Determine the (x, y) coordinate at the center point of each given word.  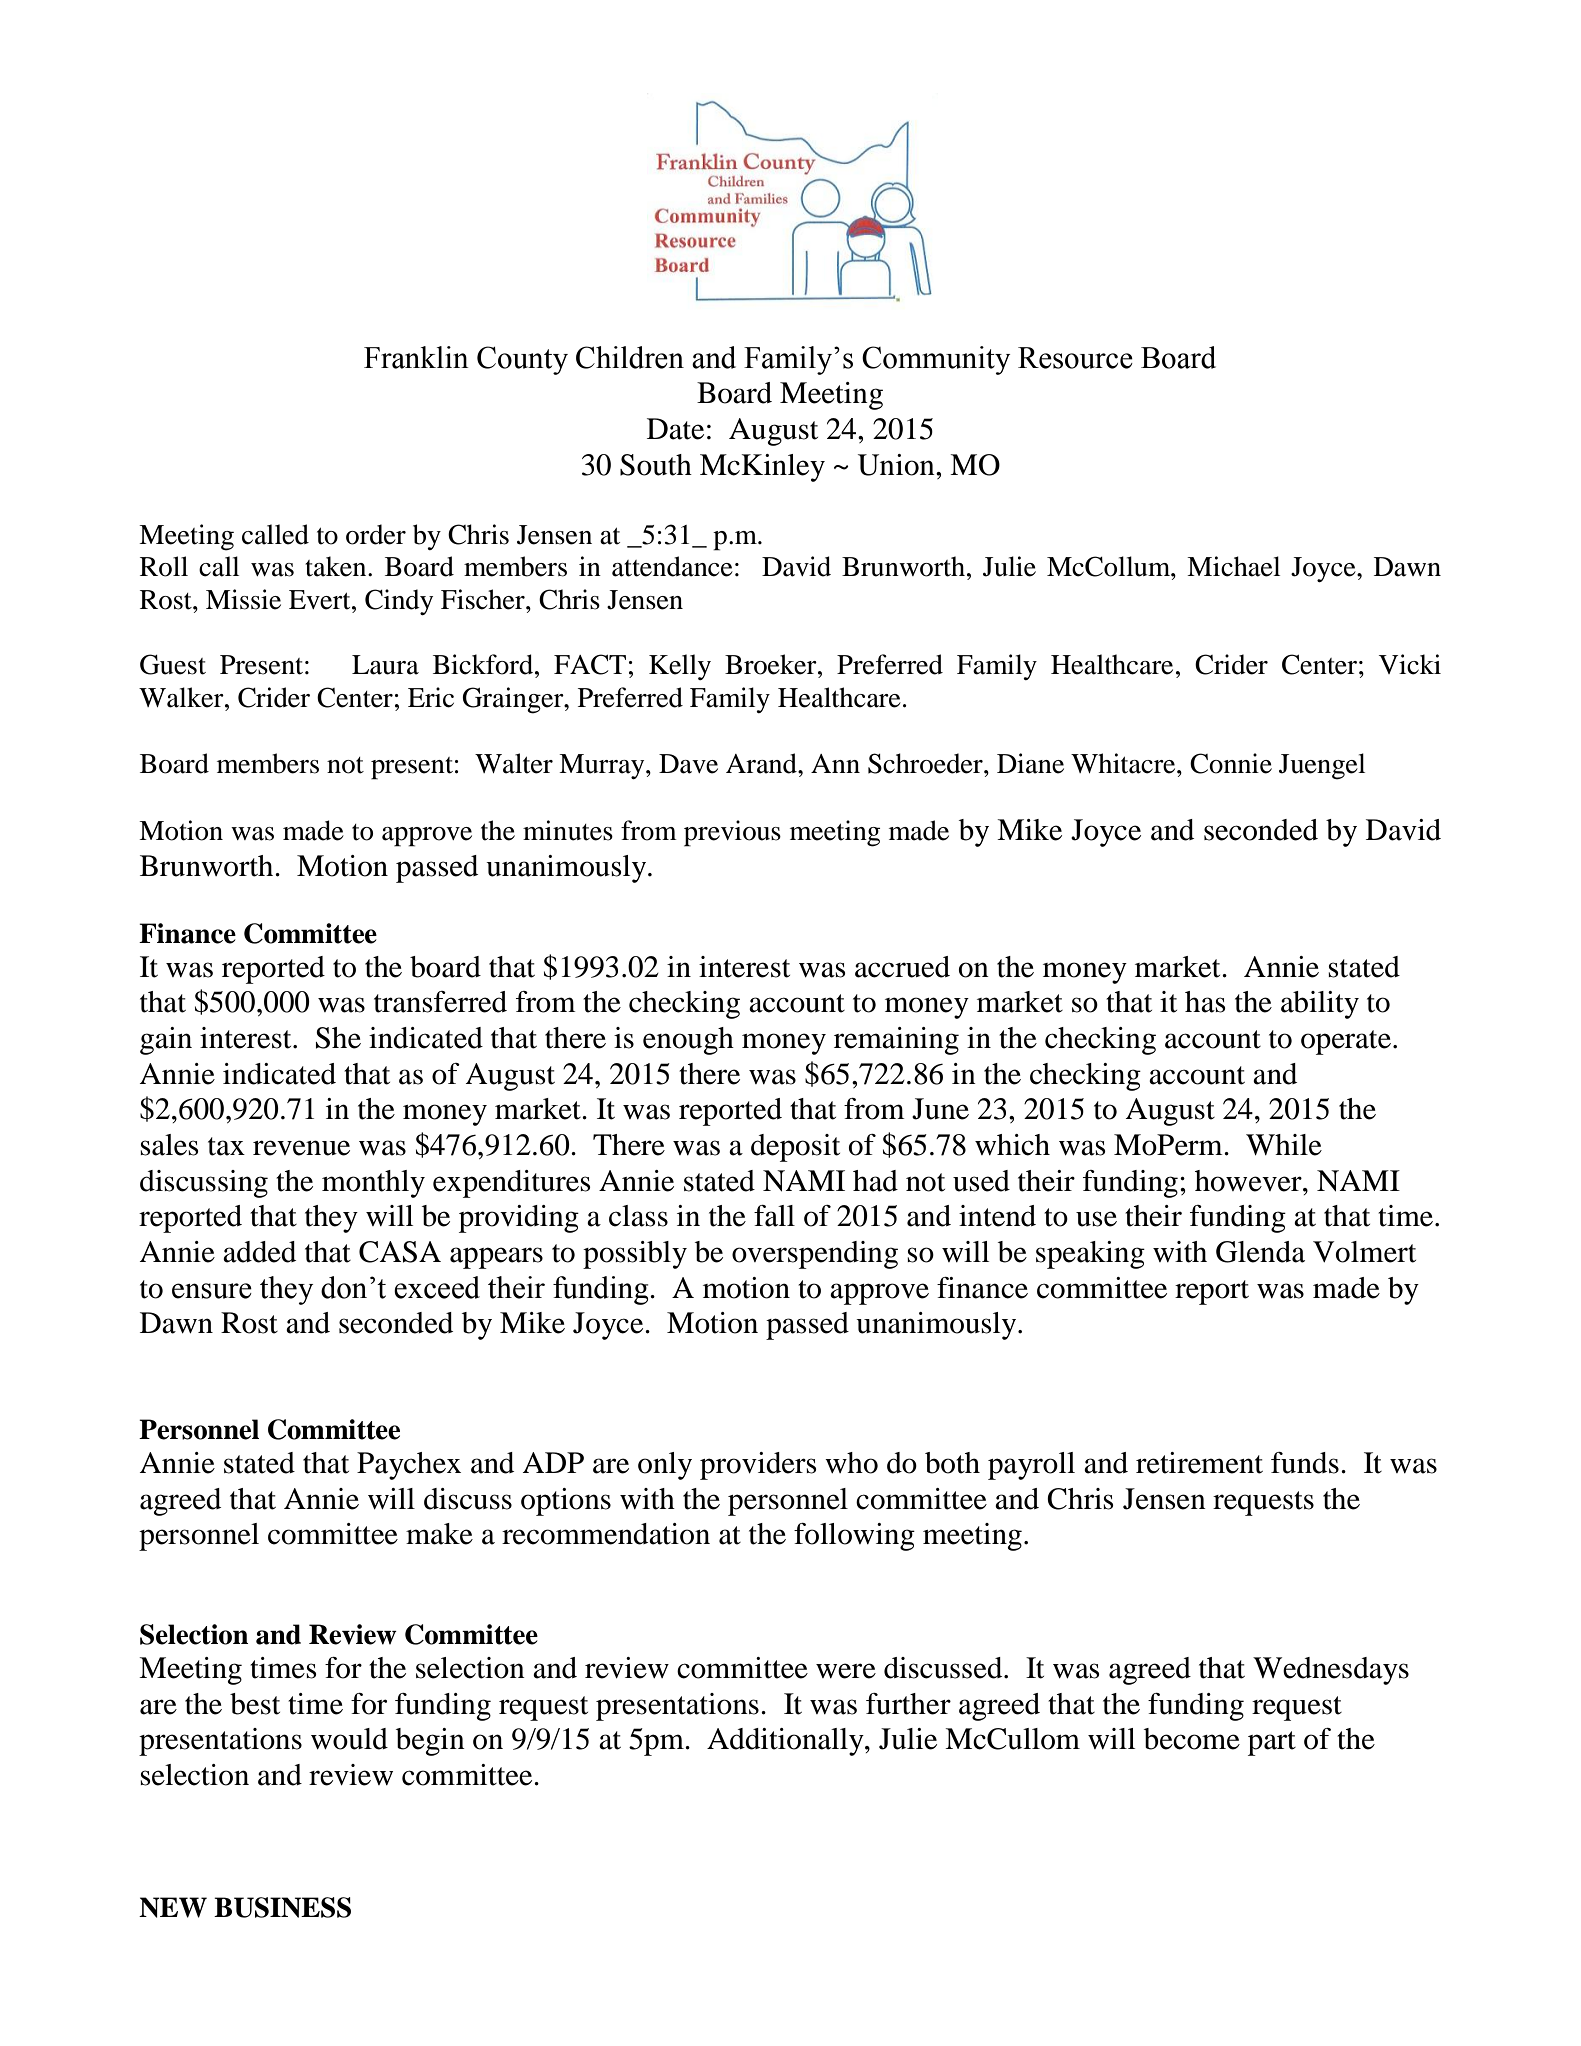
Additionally (786, 1742)
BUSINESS (282, 1907)
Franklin (416, 357)
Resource (1075, 358)
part (1272, 1743)
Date (675, 429)
